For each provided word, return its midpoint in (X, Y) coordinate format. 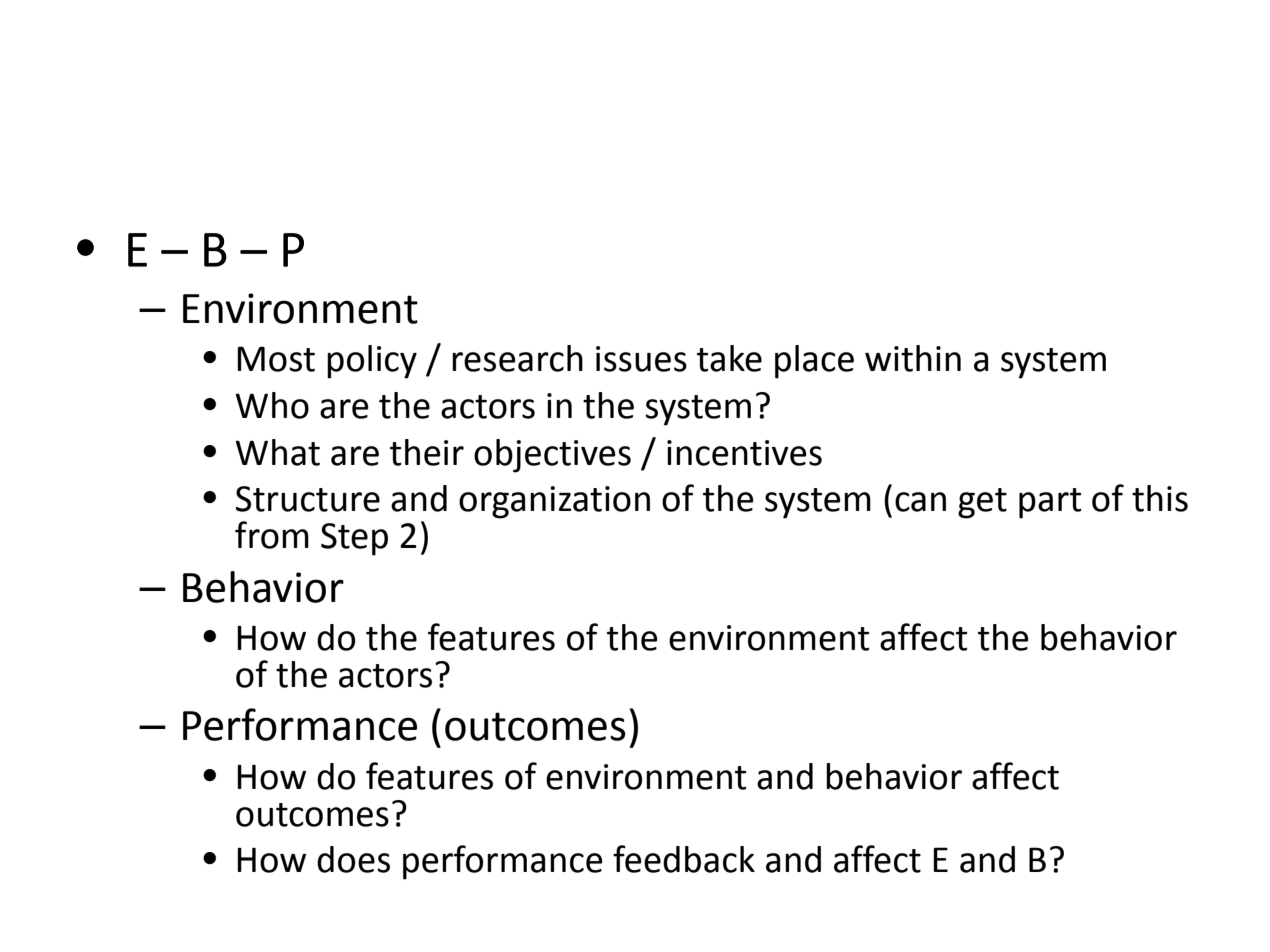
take (729, 358)
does (353, 859)
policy (372, 362)
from (272, 535)
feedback (684, 859)
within (913, 358)
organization (554, 502)
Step (354, 539)
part (1050, 503)
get (982, 503)
